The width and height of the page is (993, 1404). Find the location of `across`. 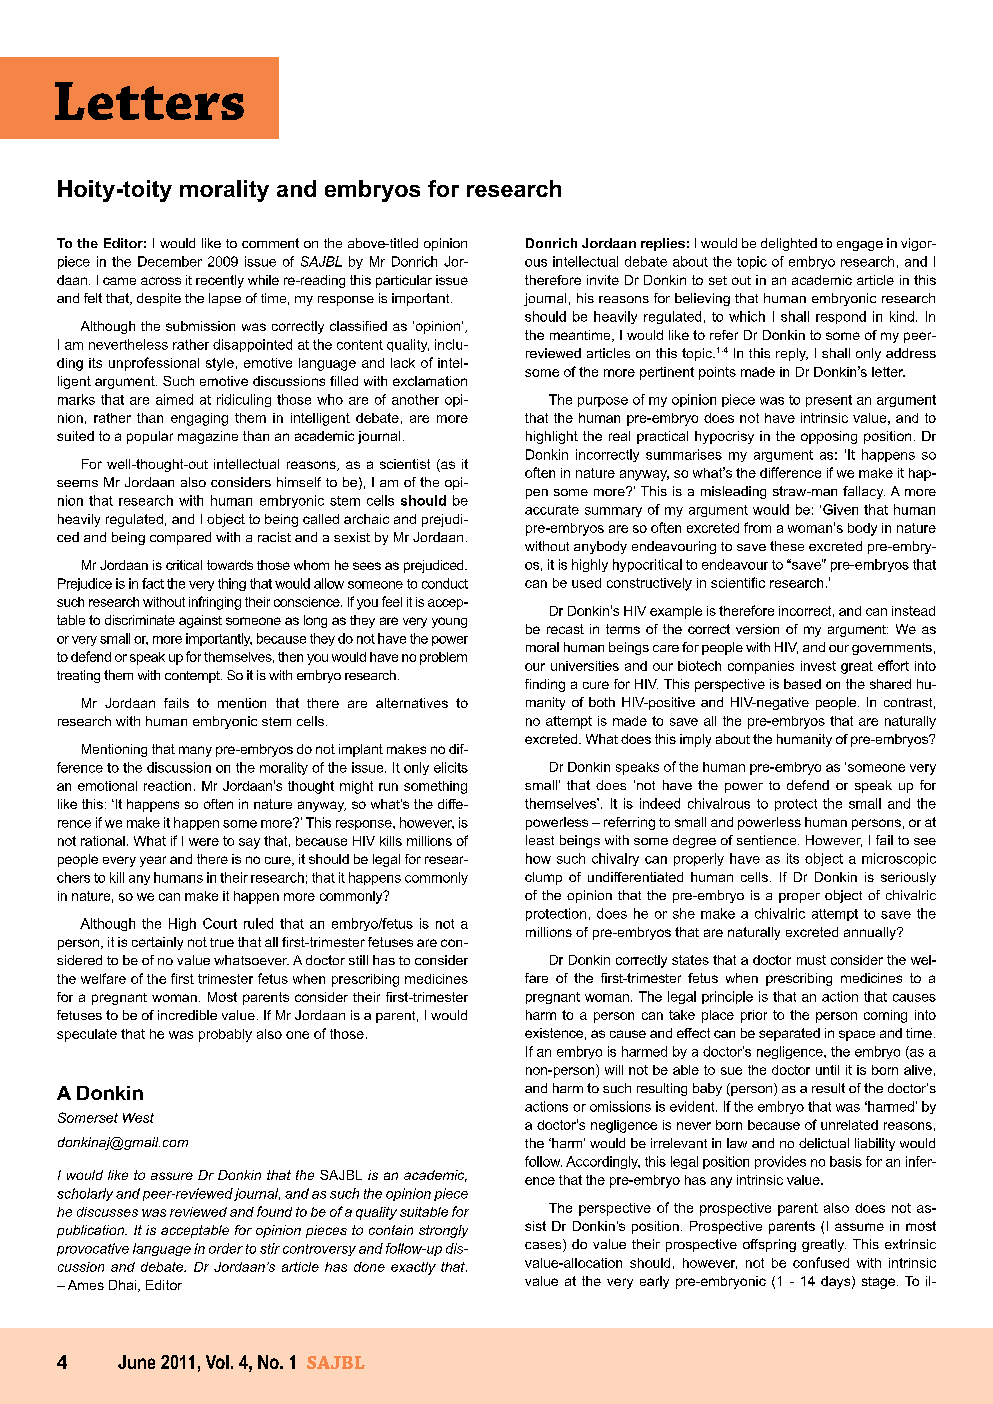

across is located at coordinates (161, 281).
